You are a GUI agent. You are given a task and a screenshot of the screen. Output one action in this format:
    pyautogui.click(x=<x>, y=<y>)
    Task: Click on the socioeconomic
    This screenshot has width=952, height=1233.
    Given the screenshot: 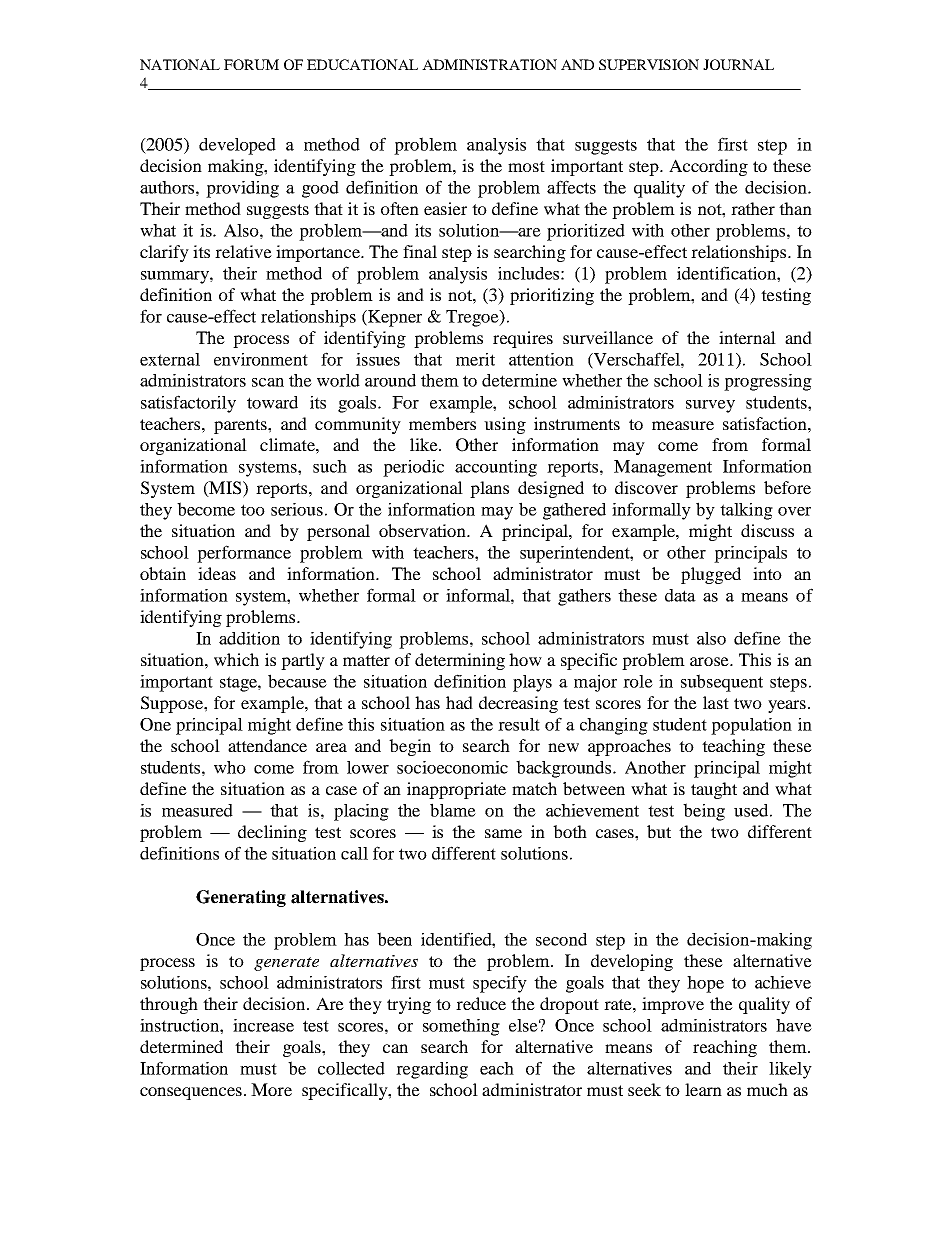 What is the action you would take?
    pyautogui.click(x=452, y=767)
